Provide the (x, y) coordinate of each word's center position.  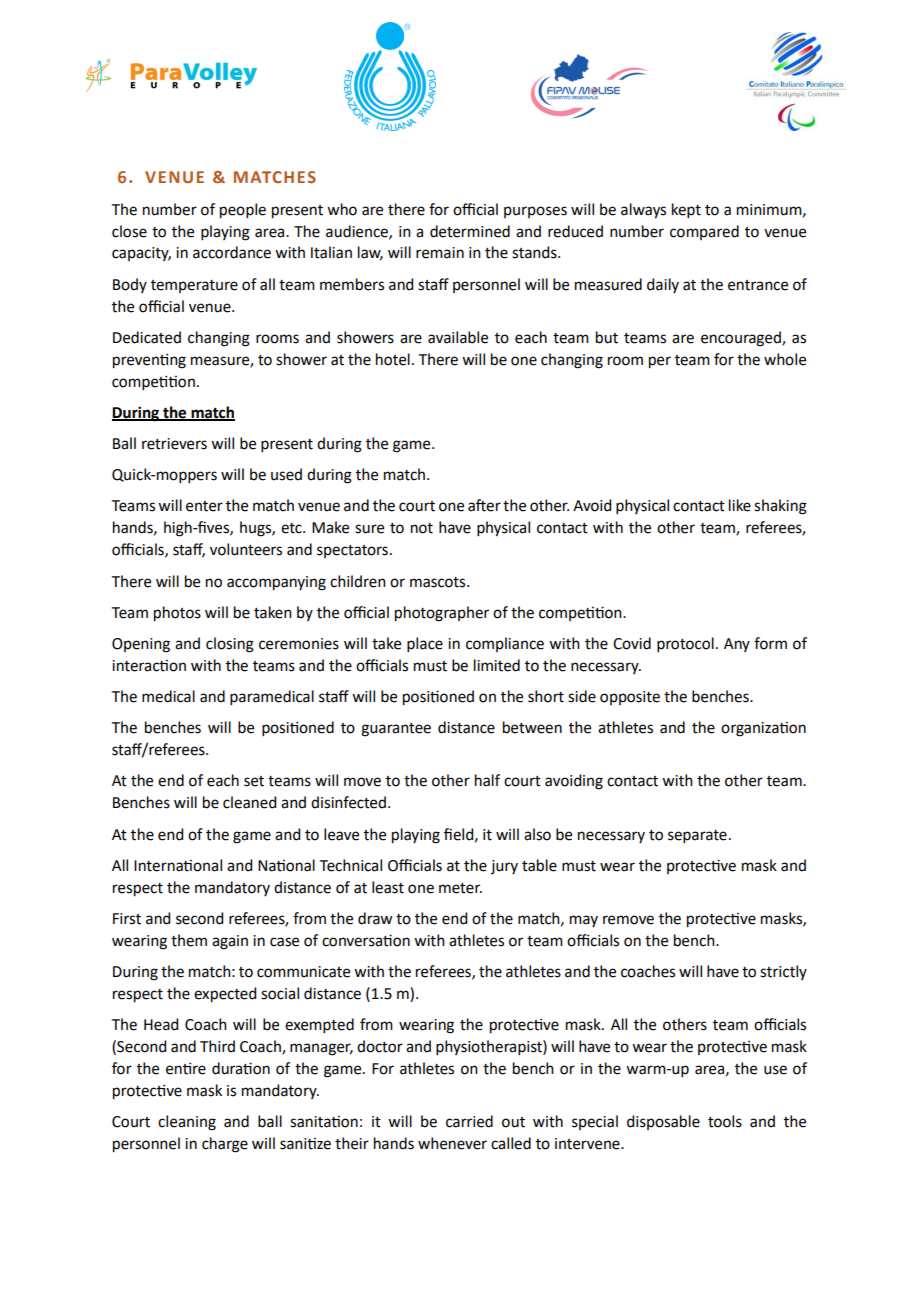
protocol (685, 644)
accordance (232, 252)
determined (470, 231)
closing (230, 645)
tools (725, 1121)
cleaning (187, 1123)
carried (469, 1121)
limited (497, 665)
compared (704, 232)
